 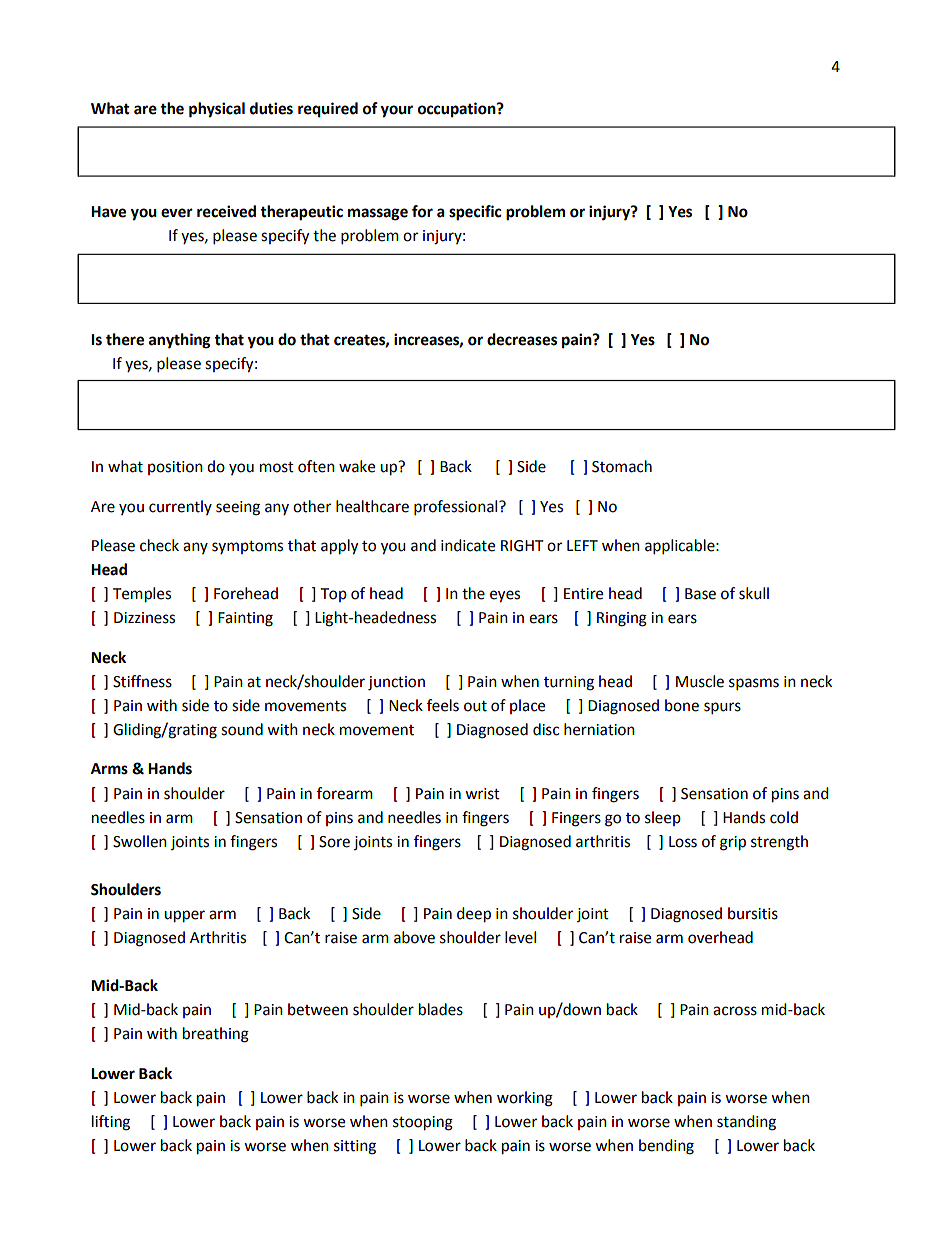 What do you see at coordinates (111, 1123) in the screenshot?
I see `lifting` at bounding box center [111, 1123].
